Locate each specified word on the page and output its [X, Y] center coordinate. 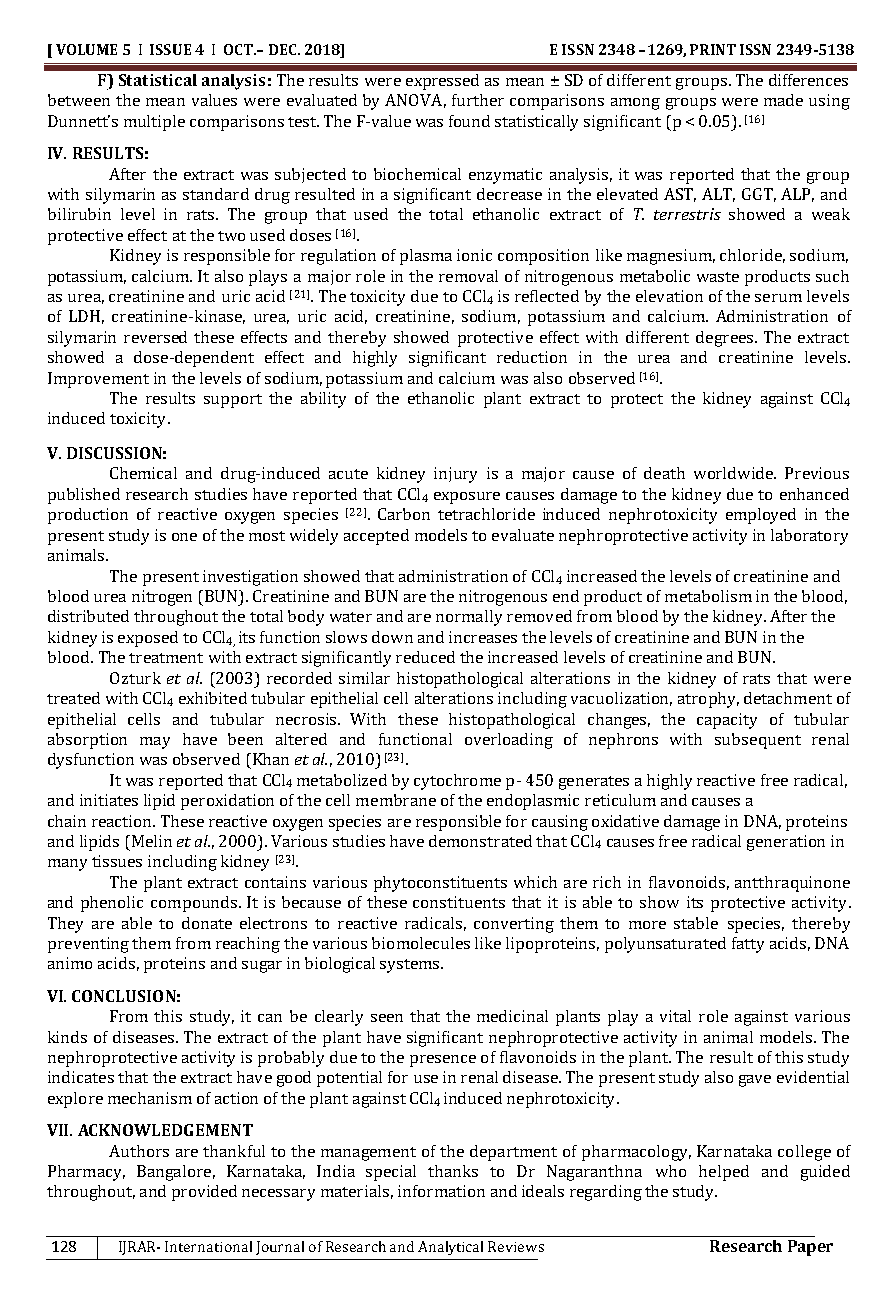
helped [724, 1173]
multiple [154, 123]
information [441, 1191]
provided [204, 1193]
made [783, 100]
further [478, 100]
